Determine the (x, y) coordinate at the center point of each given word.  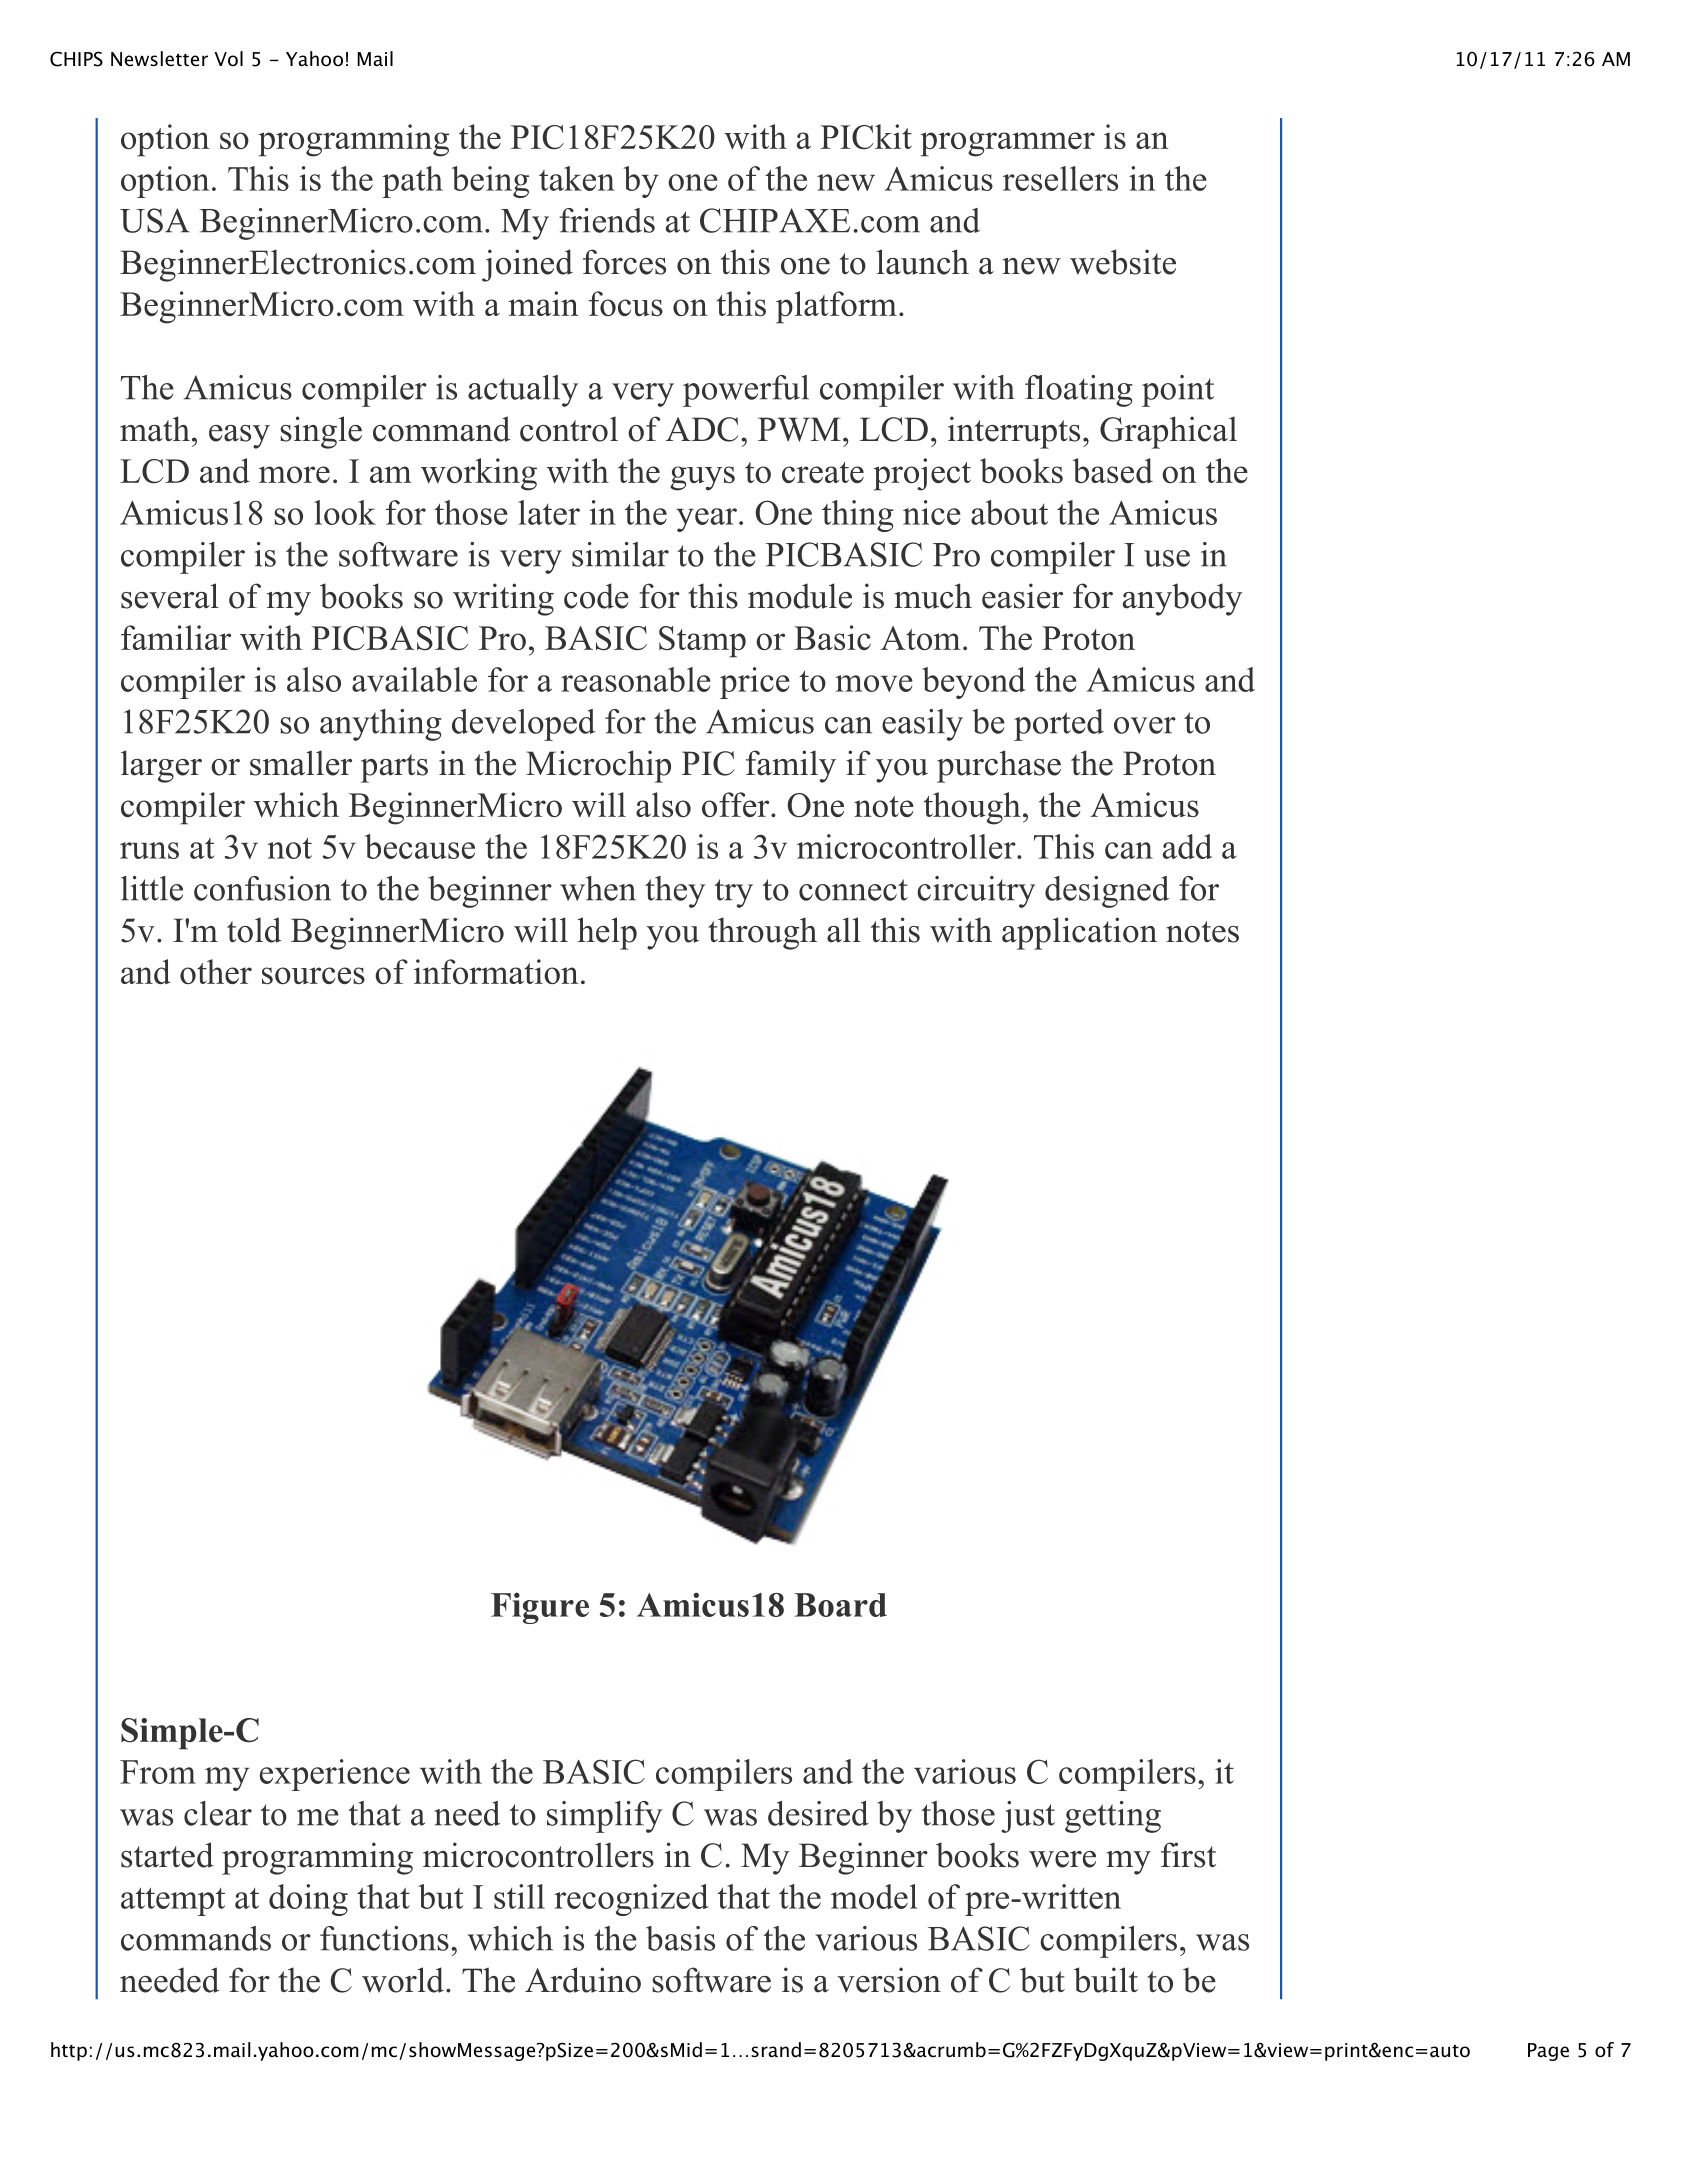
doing (308, 1900)
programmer (1007, 144)
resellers (1060, 178)
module (800, 596)
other (216, 971)
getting (1113, 1817)
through (762, 933)
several (170, 596)
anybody (1183, 599)
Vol (228, 59)
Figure (540, 1608)
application (1079, 933)
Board (840, 1605)
